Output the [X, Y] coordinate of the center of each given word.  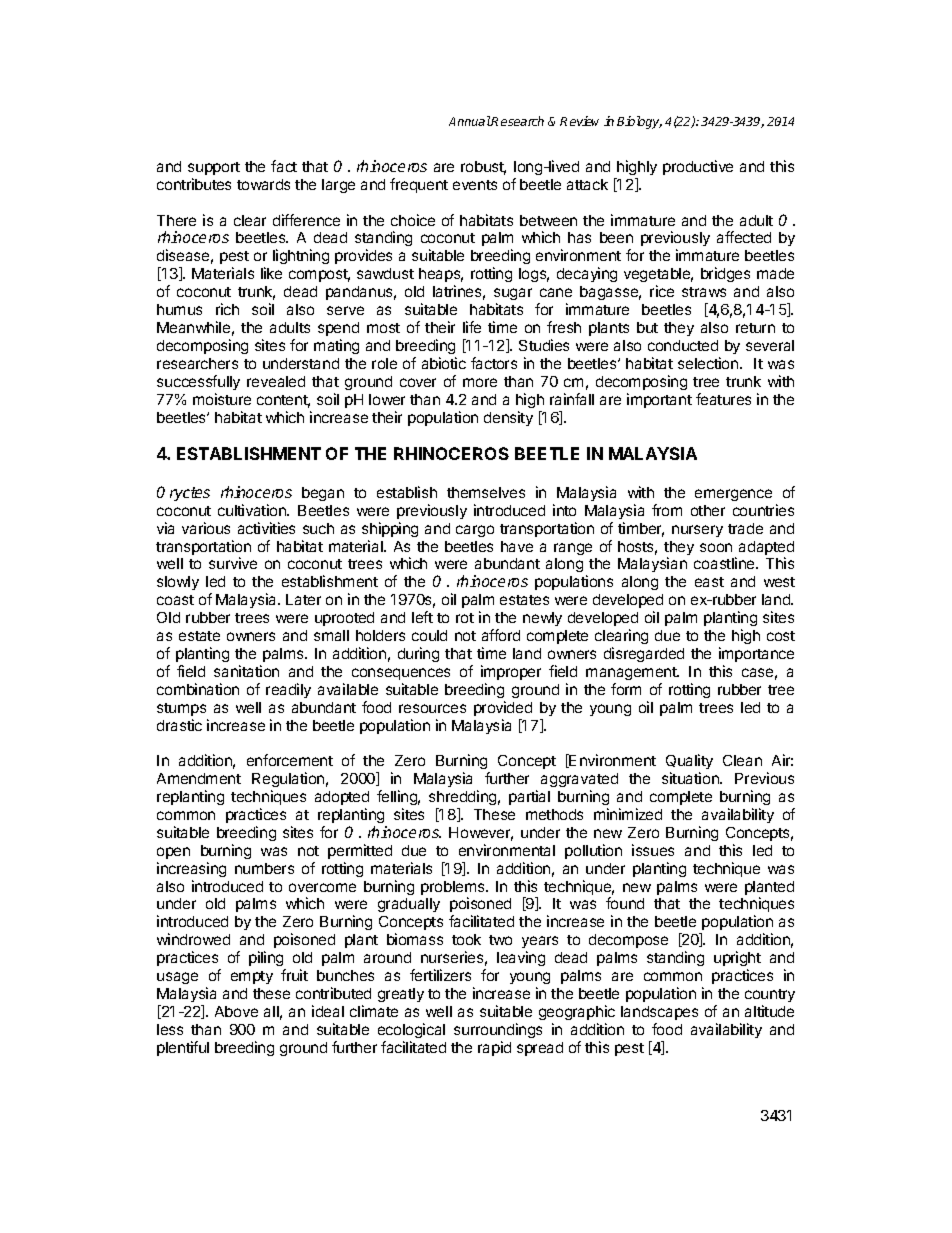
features [723, 399]
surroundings [498, 1030]
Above [236, 1011]
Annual [470, 121]
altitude [769, 1011]
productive [698, 167]
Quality [689, 763]
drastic [179, 725]
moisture [222, 399]
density [508, 418]
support [214, 168]
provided [503, 708]
